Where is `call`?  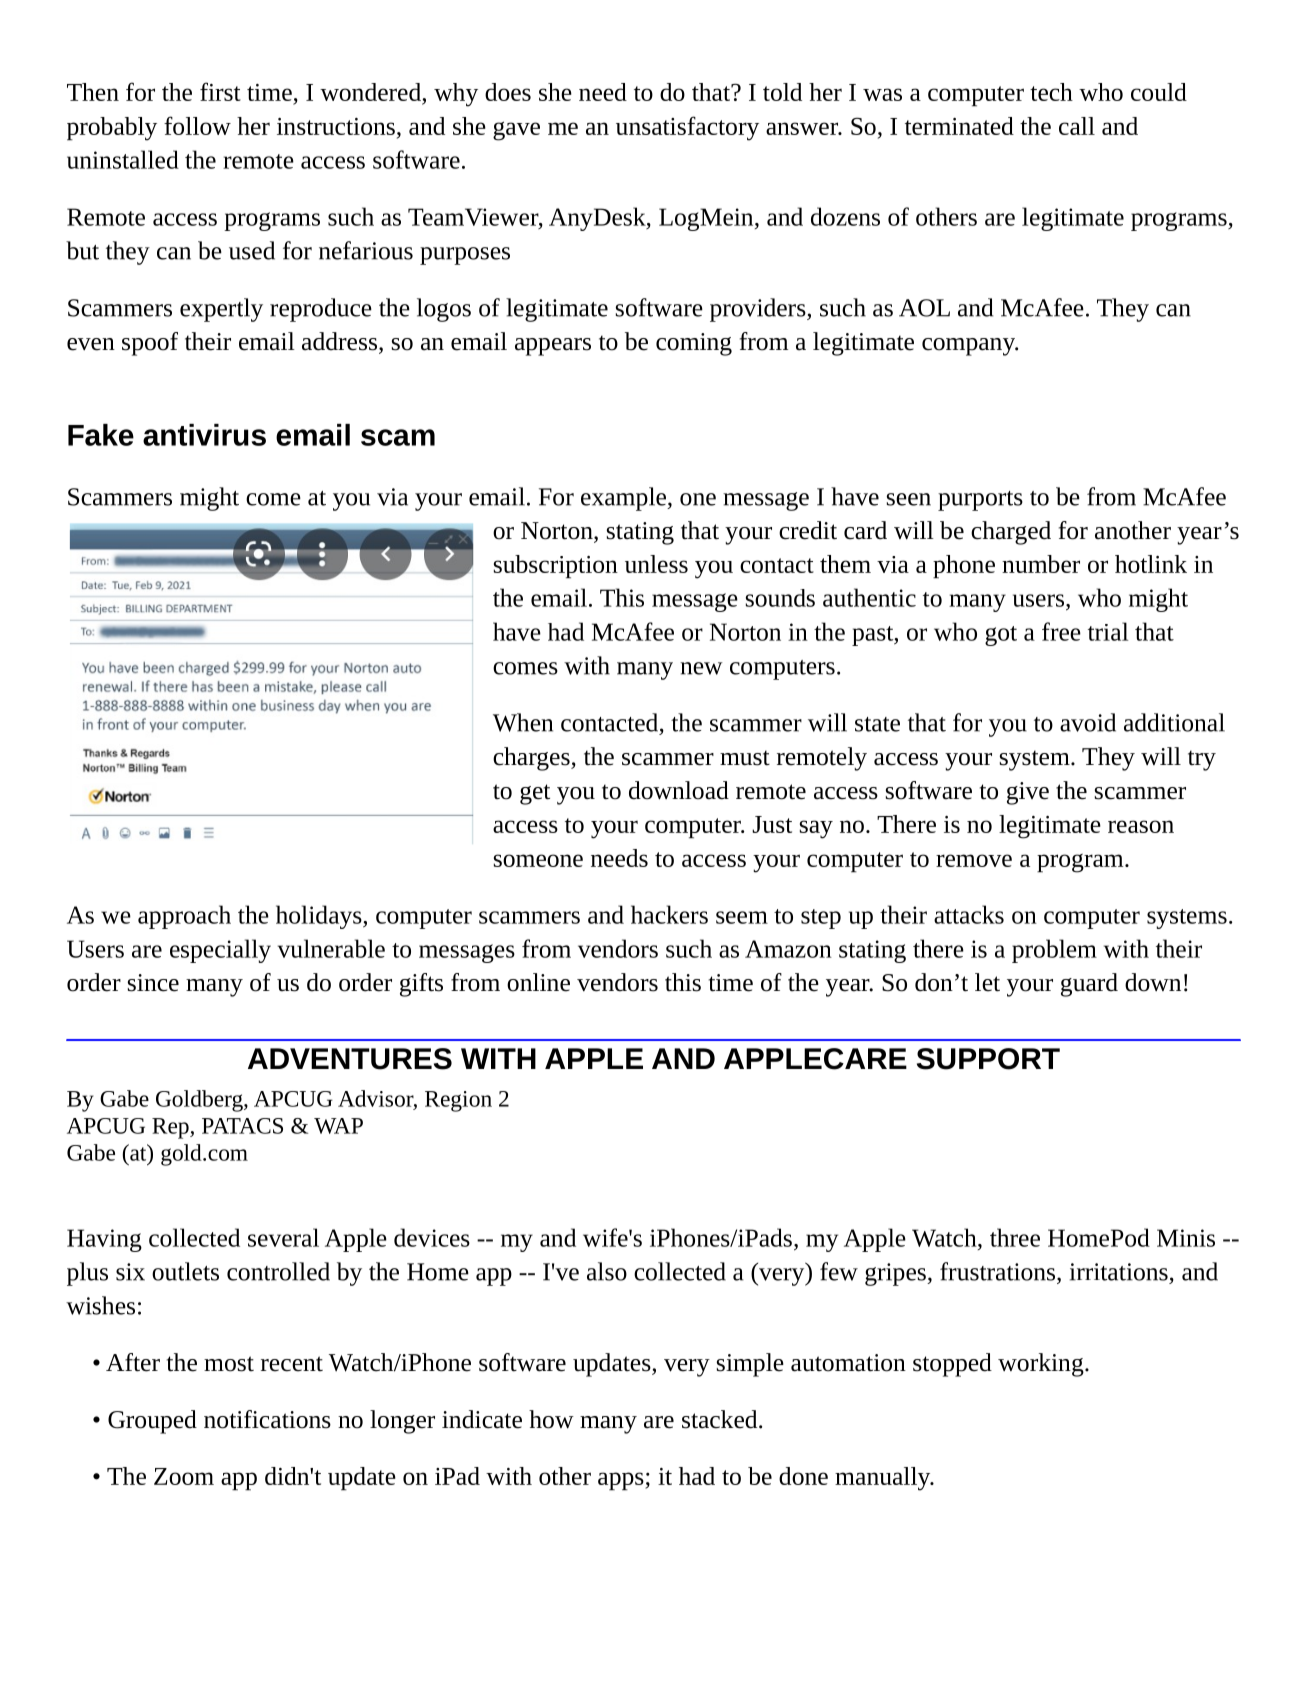
call is located at coordinates (1077, 126).
